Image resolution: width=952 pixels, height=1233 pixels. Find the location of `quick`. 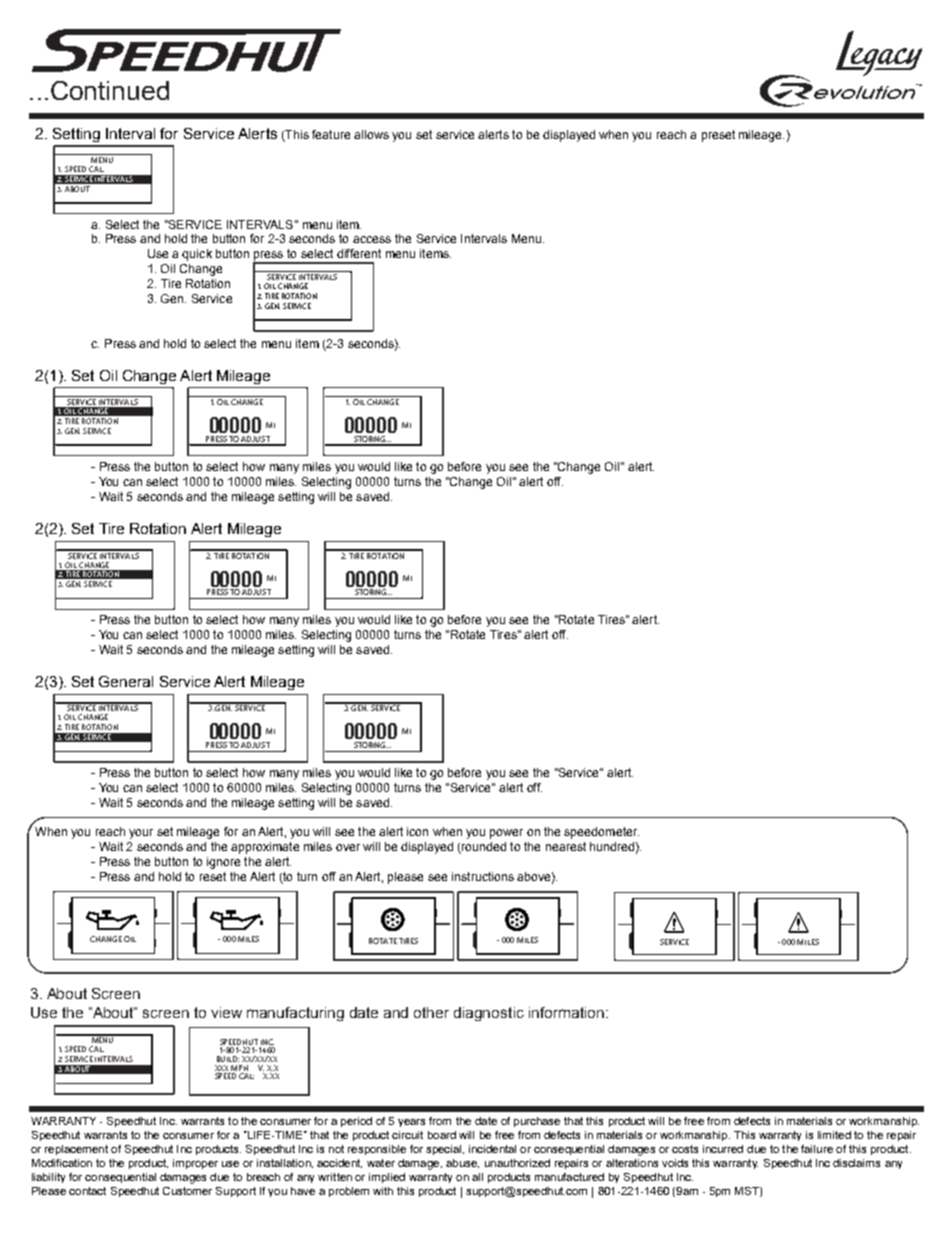

quick is located at coordinates (197, 255).
